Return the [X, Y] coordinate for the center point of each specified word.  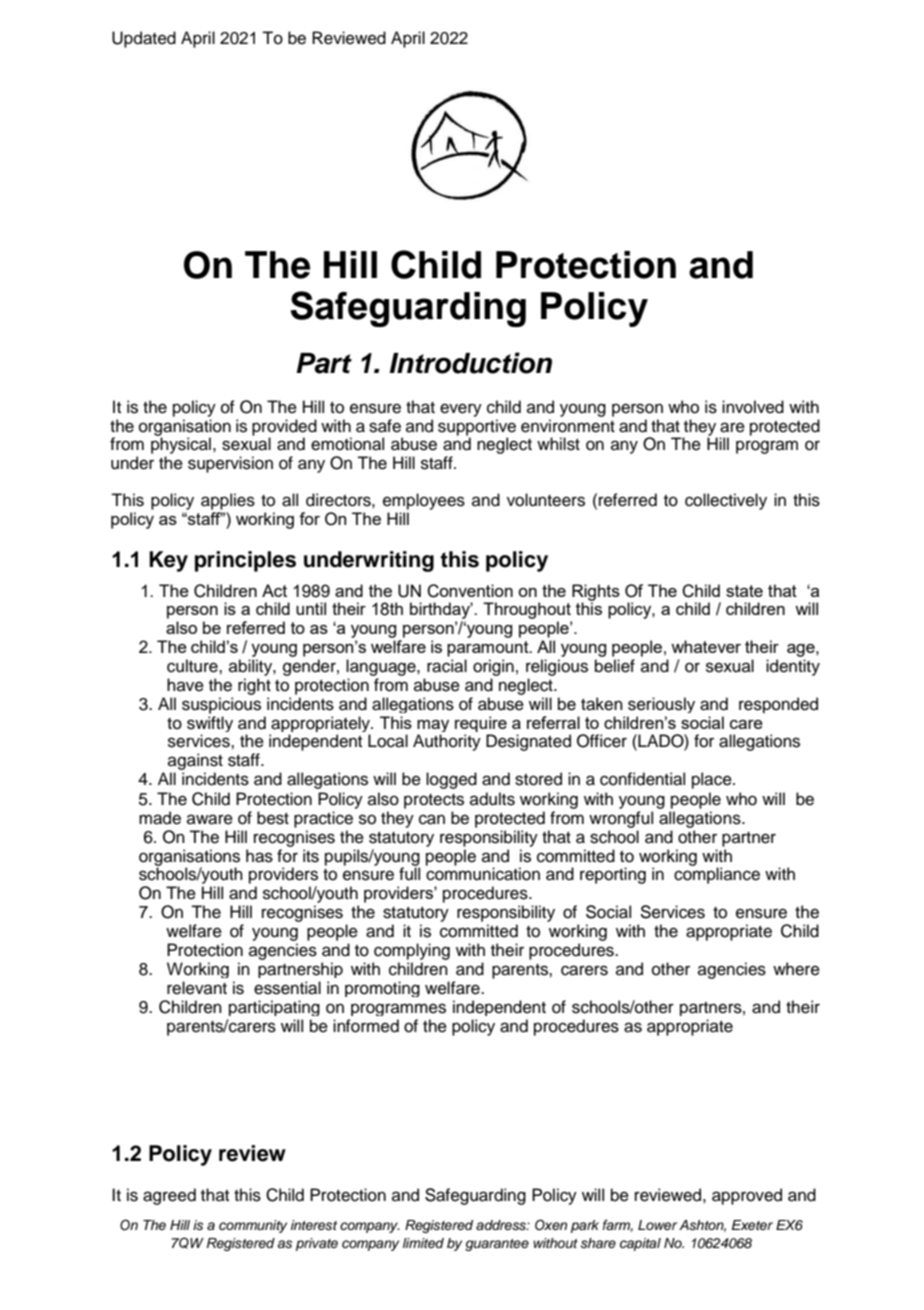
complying [412, 951]
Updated [144, 39]
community [253, 1226]
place [713, 780]
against [195, 761]
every [461, 410]
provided [284, 428]
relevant [197, 988]
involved [753, 407]
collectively [726, 501]
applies [228, 501]
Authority [447, 742]
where [796, 969]
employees [424, 503]
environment [568, 426]
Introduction [470, 363]
